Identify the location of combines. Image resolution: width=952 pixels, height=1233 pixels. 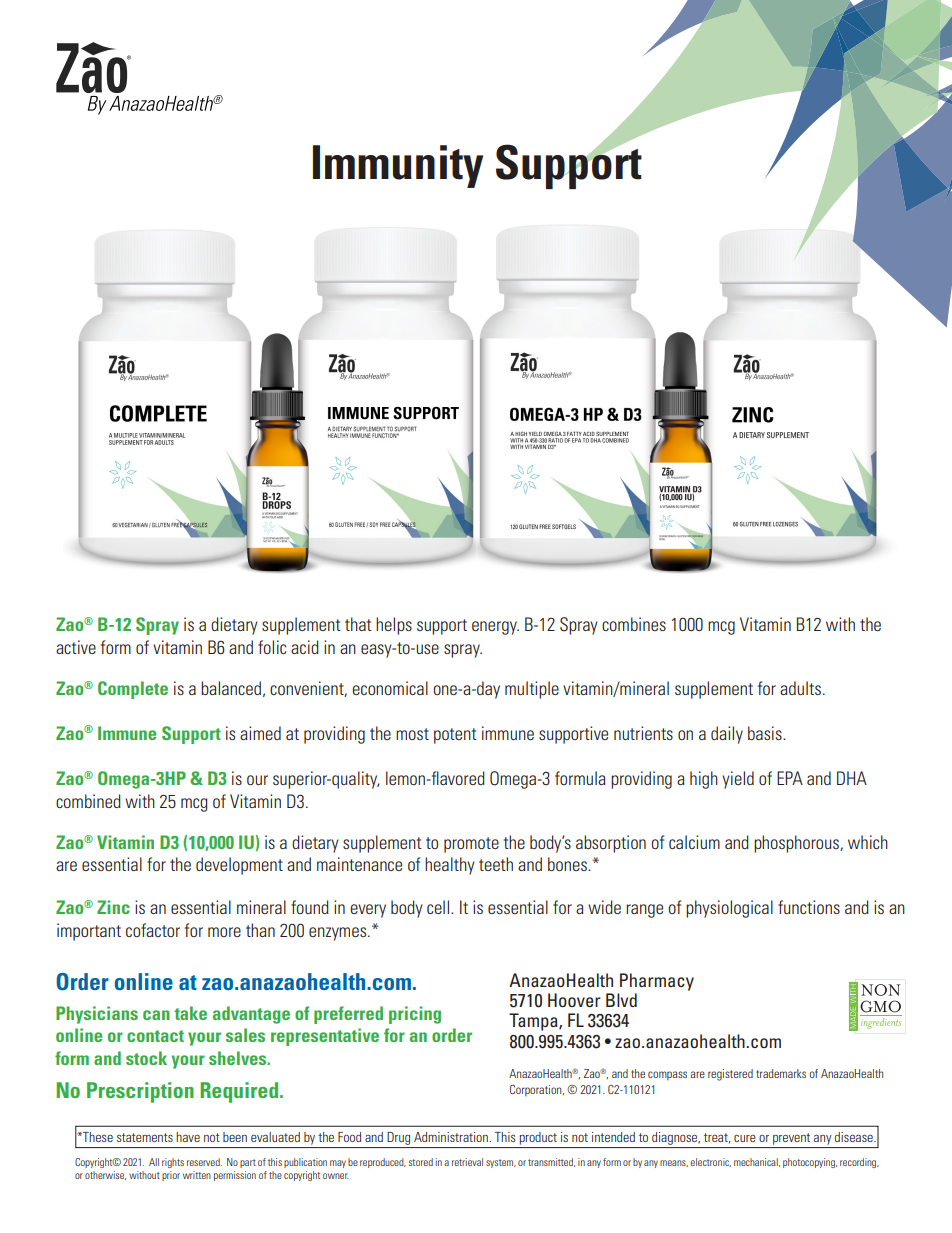
(634, 624).
